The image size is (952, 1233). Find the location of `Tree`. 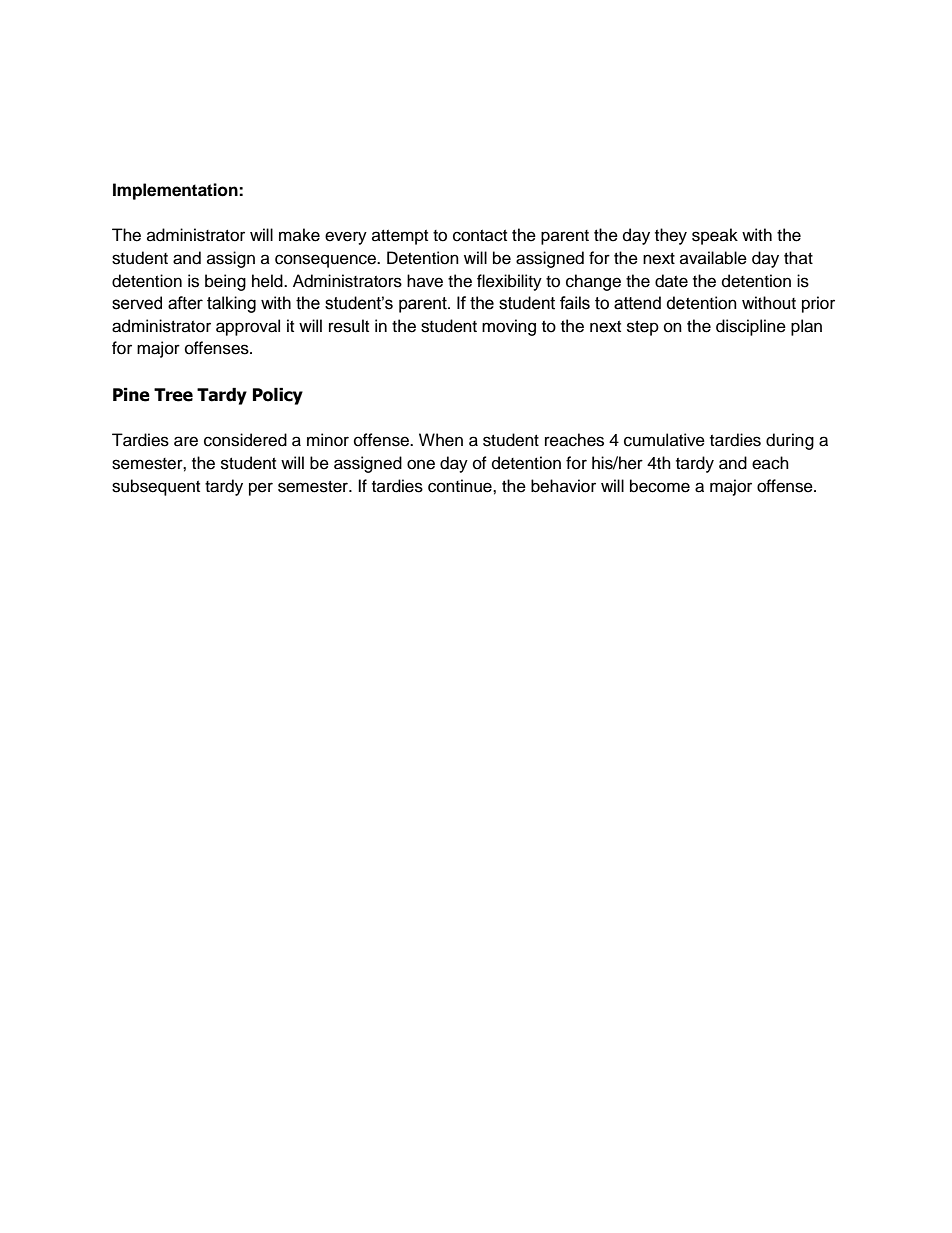

Tree is located at coordinates (173, 395).
